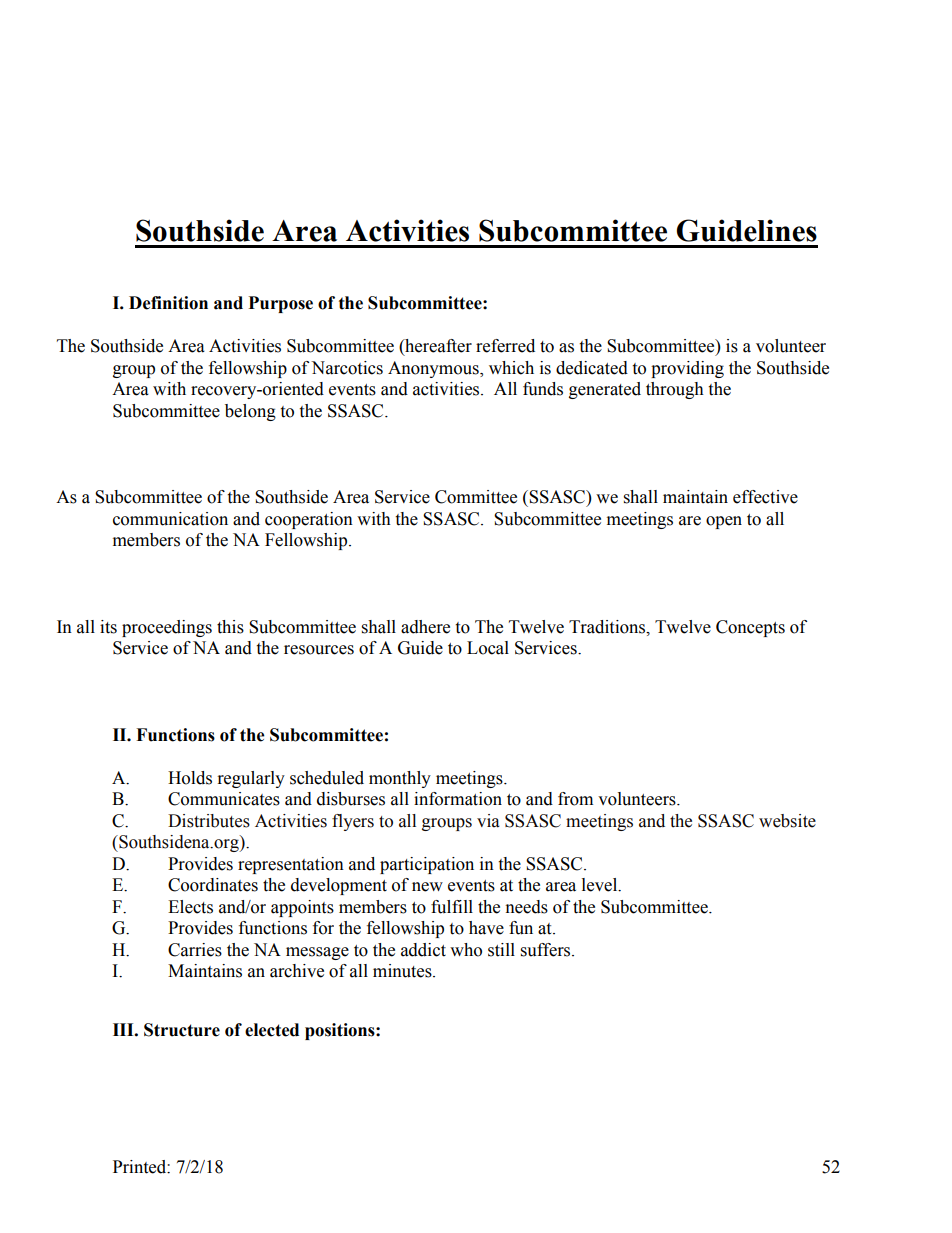  What do you see at coordinates (505, 346) in the screenshot?
I see `referred` at bounding box center [505, 346].
